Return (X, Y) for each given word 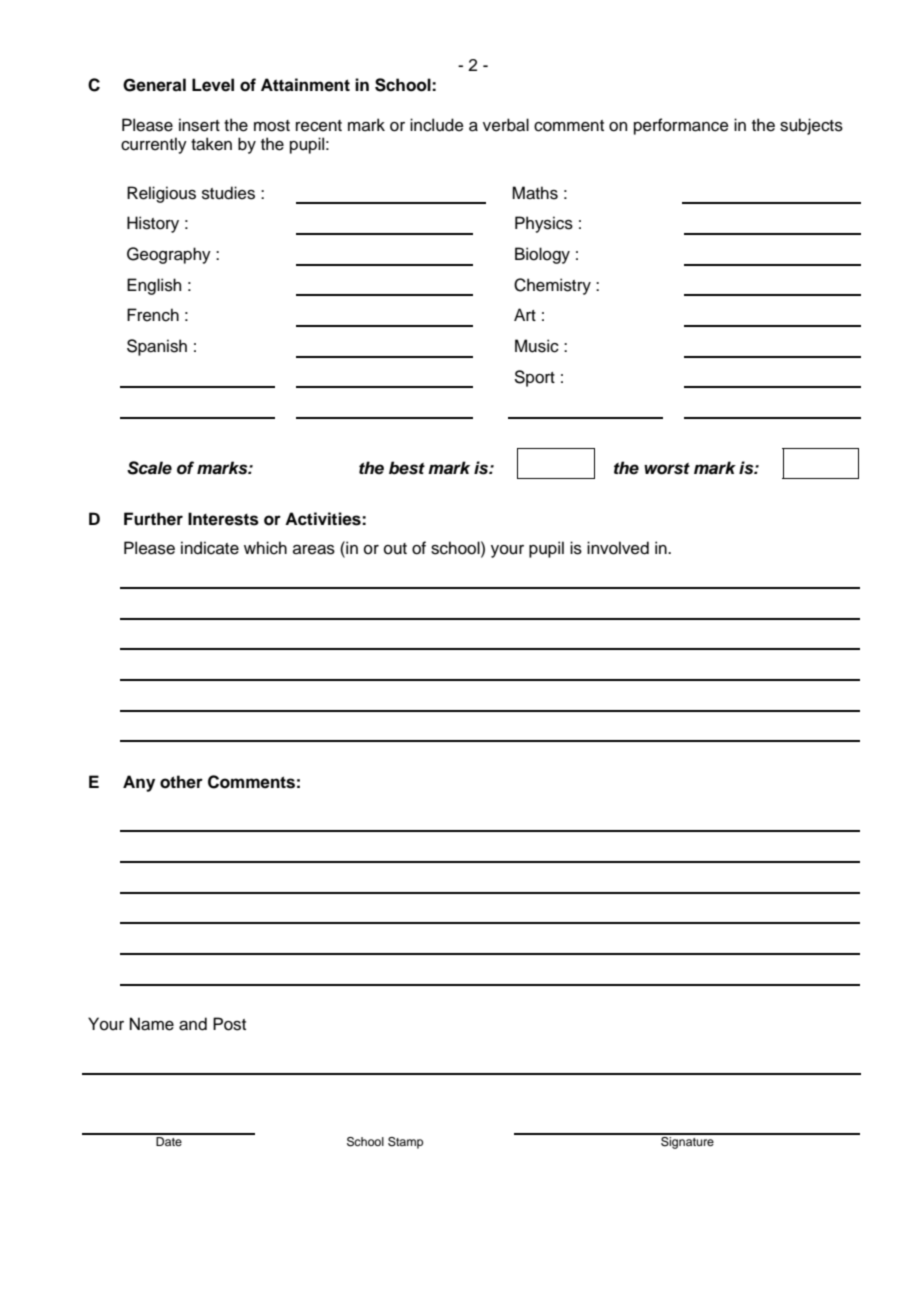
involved (618, 548)
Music (537, 346)
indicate (210, 548)
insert (199, 125)
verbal (506, 125)
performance (681, 126)
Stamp (405, 1143)
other (181, 782)
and (193, 1024)
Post (229, 1024)
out (395, 549)
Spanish (157, 347)
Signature (687, 1141)
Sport (535, 378)
